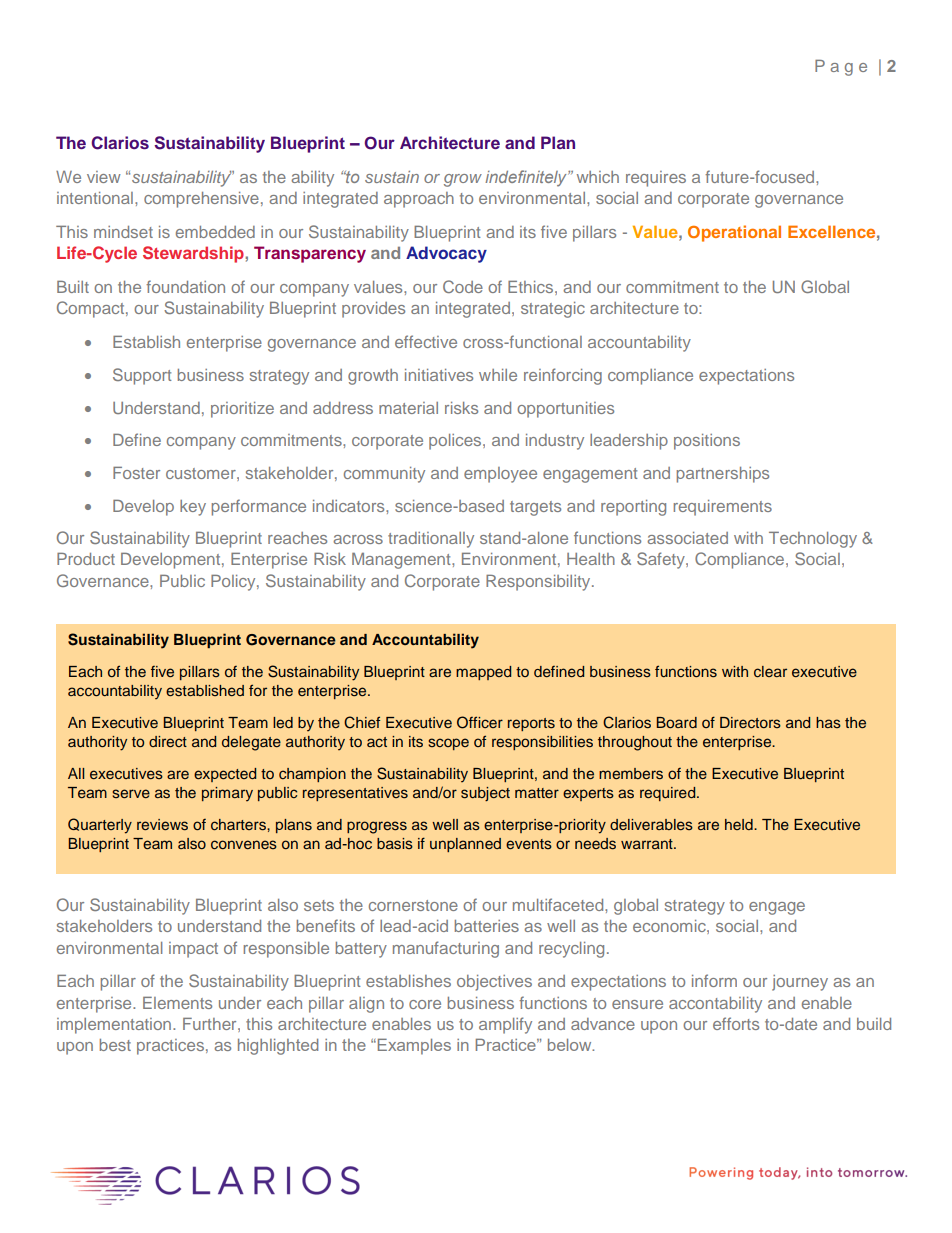 This screenshot has height=1233, width=952. Describe the element at coordinates (419, 200) in the screenshot. I see `approach` at that location.
